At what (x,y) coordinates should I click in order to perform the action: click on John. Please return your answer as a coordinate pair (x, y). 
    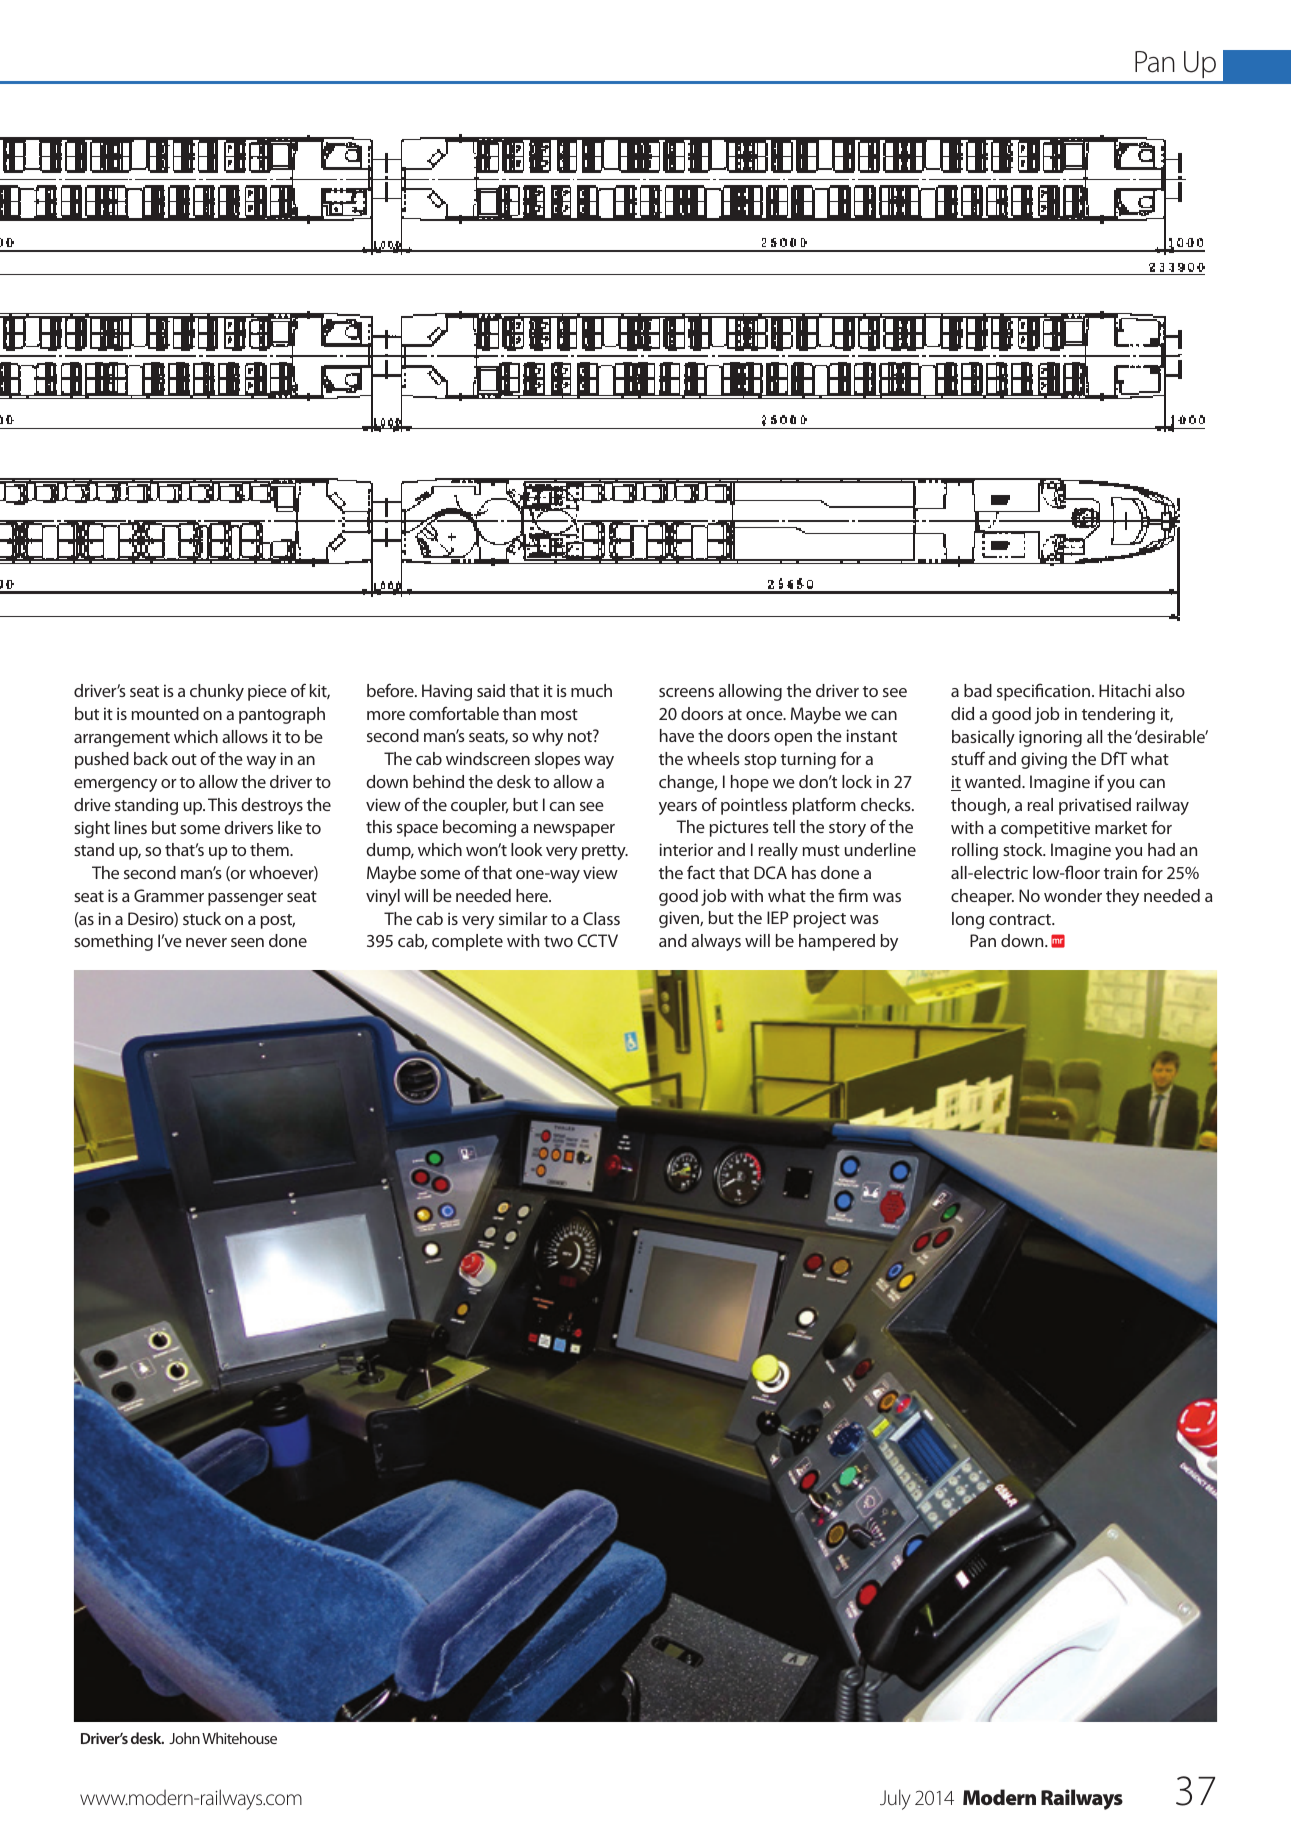
    Looking at the image, I should click on (184, 1738).
